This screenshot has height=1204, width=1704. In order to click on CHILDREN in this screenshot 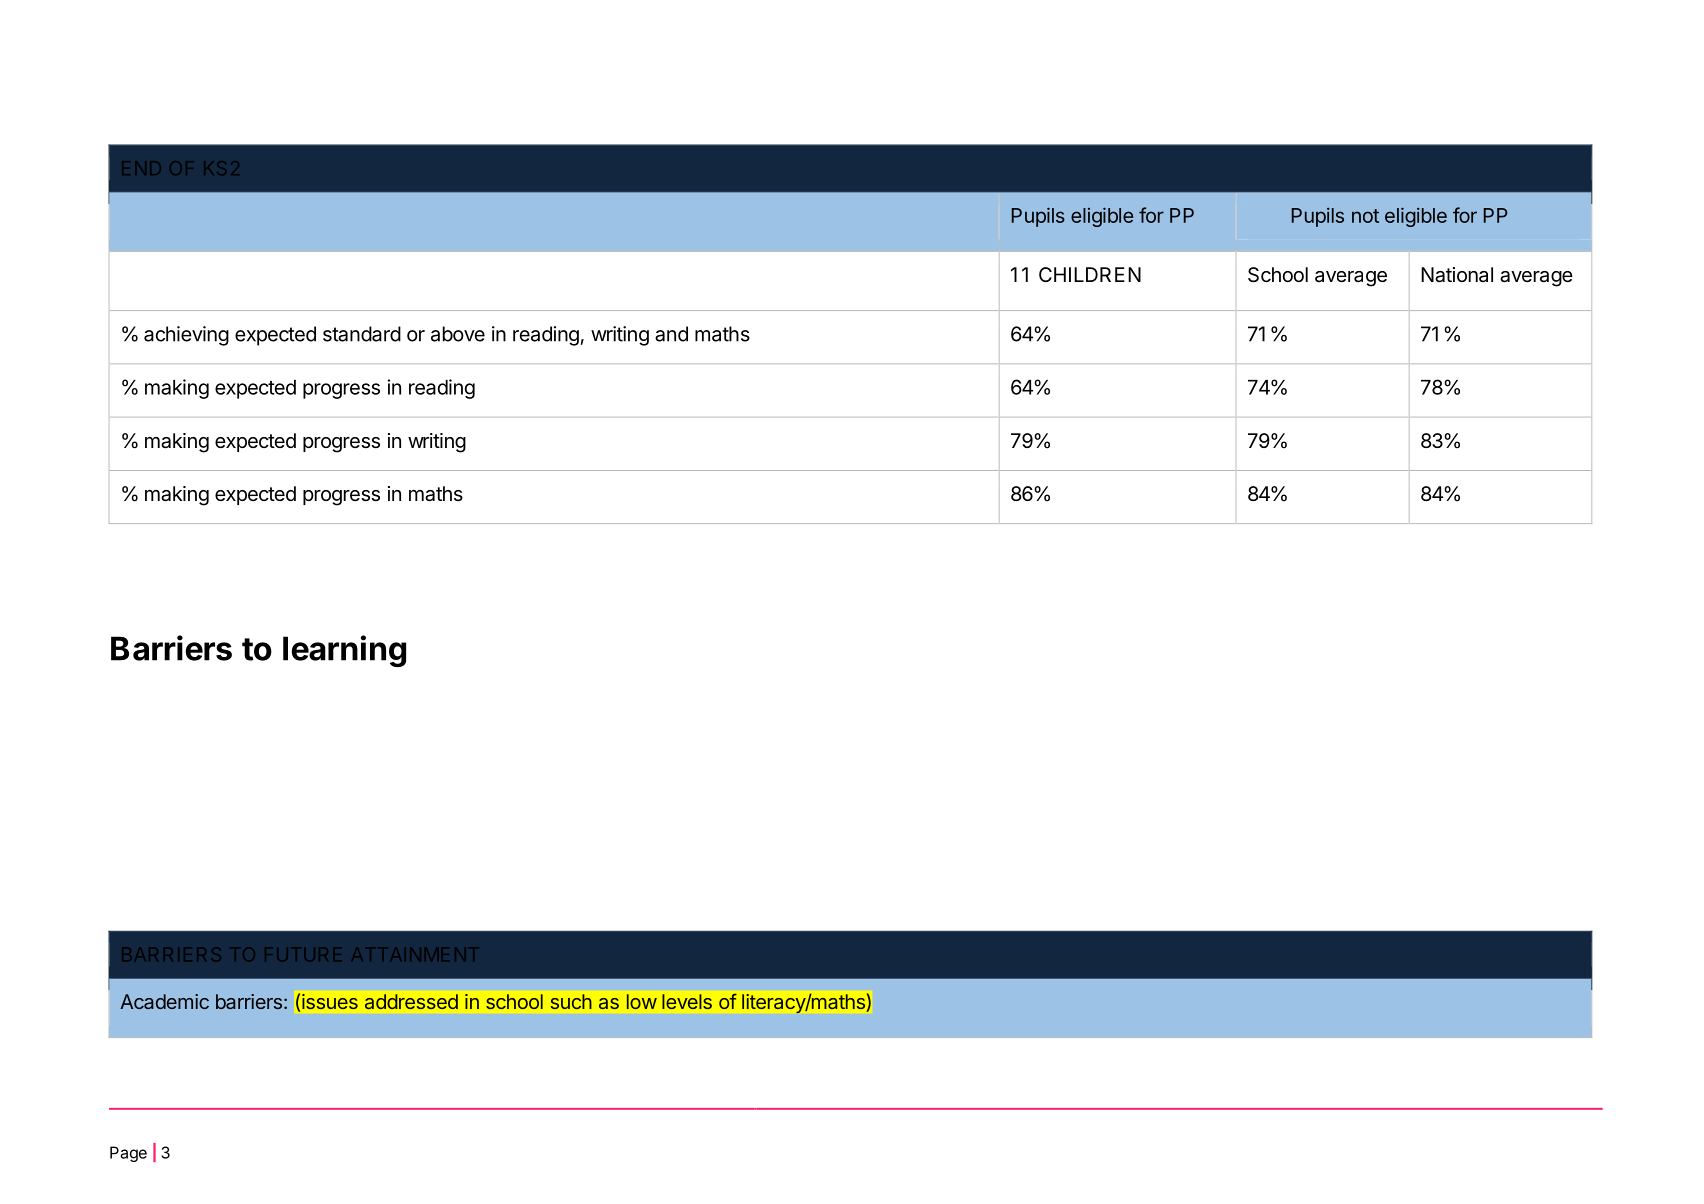, I will do `click(1090, 274)`.
